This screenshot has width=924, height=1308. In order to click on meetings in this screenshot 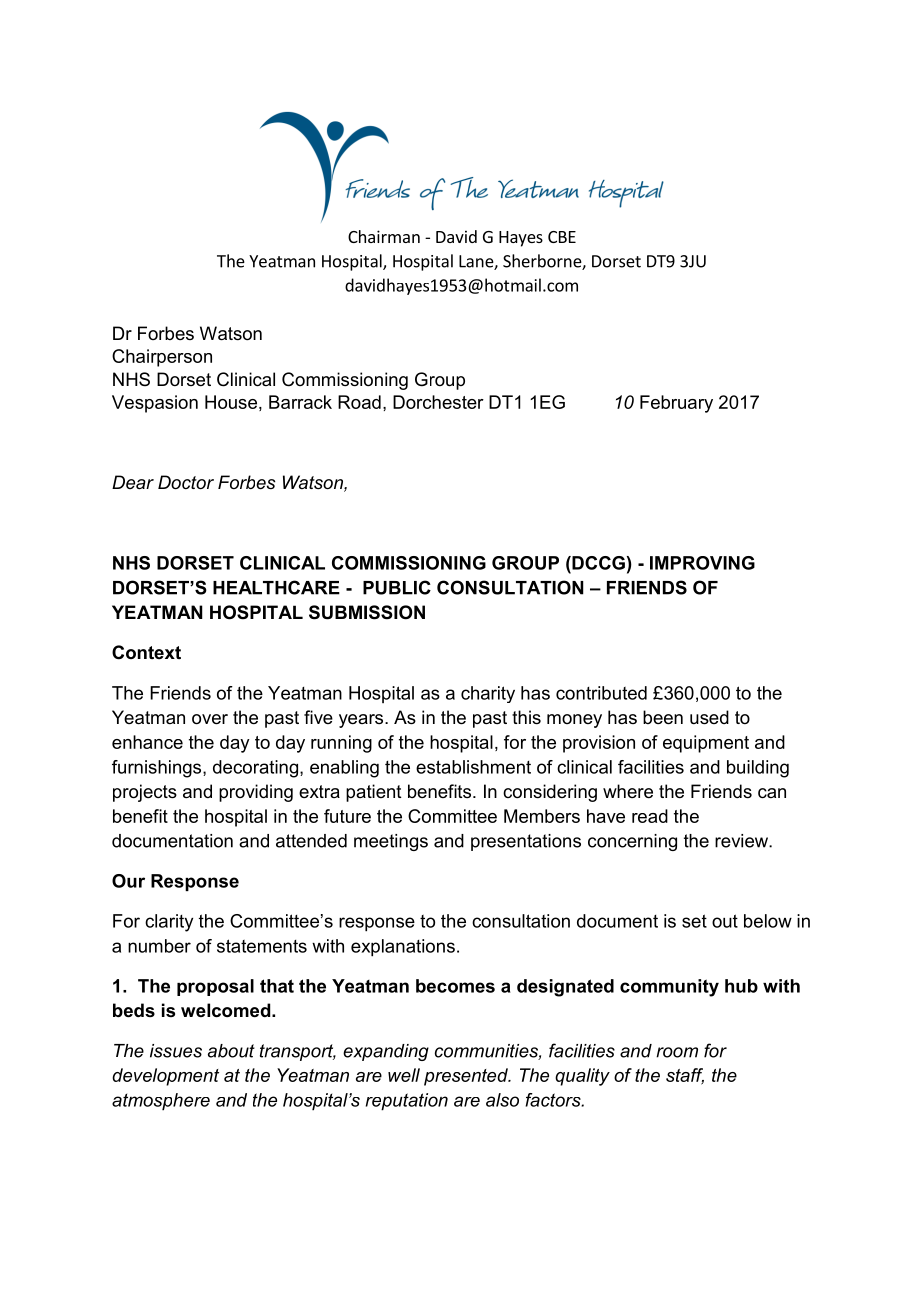, I will do `click(391, 842)`.
